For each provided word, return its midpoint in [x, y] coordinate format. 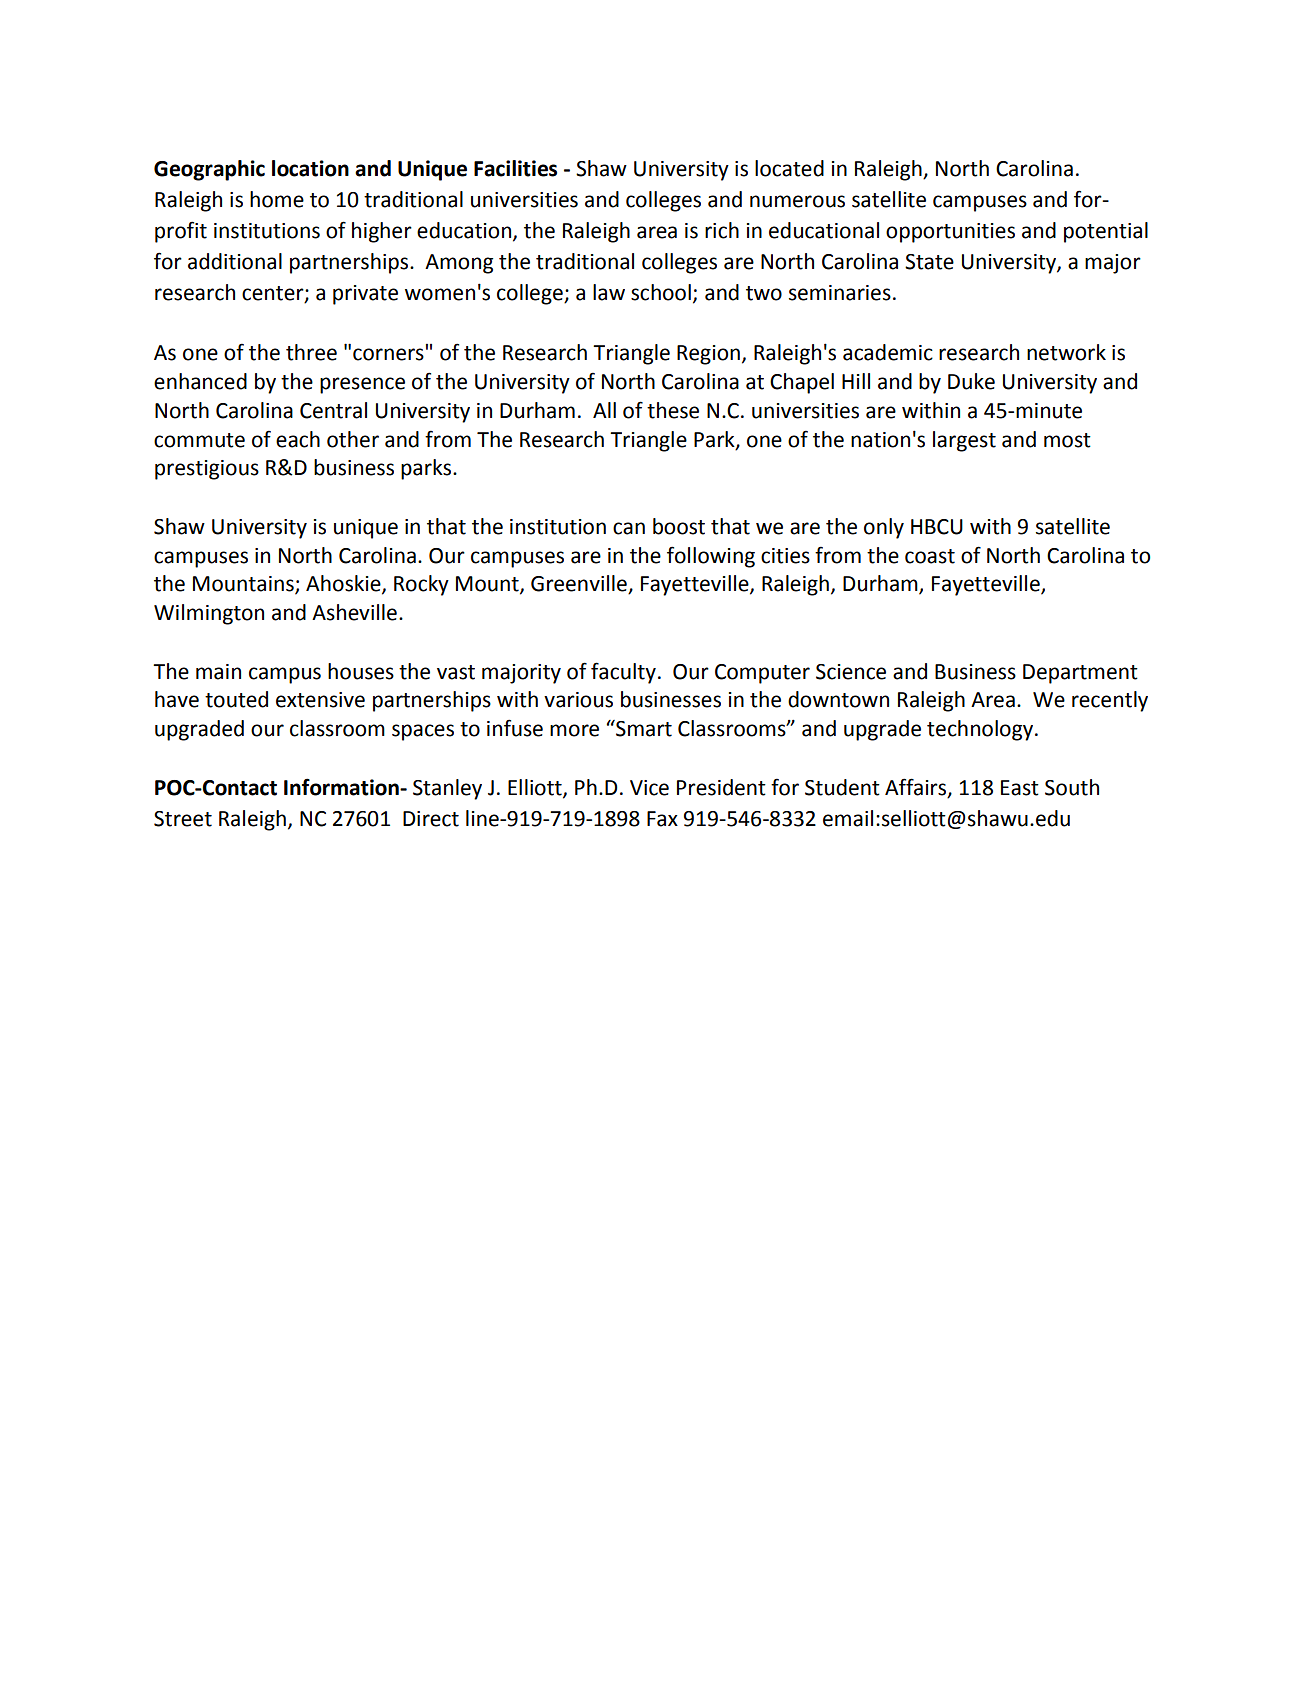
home [277, 199]
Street [183, 819]
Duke [971, 381]
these [673, 410]
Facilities [515, 168]
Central [333, 410]
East [1020, 788]
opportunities [950, 233]
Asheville [354, 612]
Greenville [580, 584]
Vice [649, 788]
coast [930, 556]
